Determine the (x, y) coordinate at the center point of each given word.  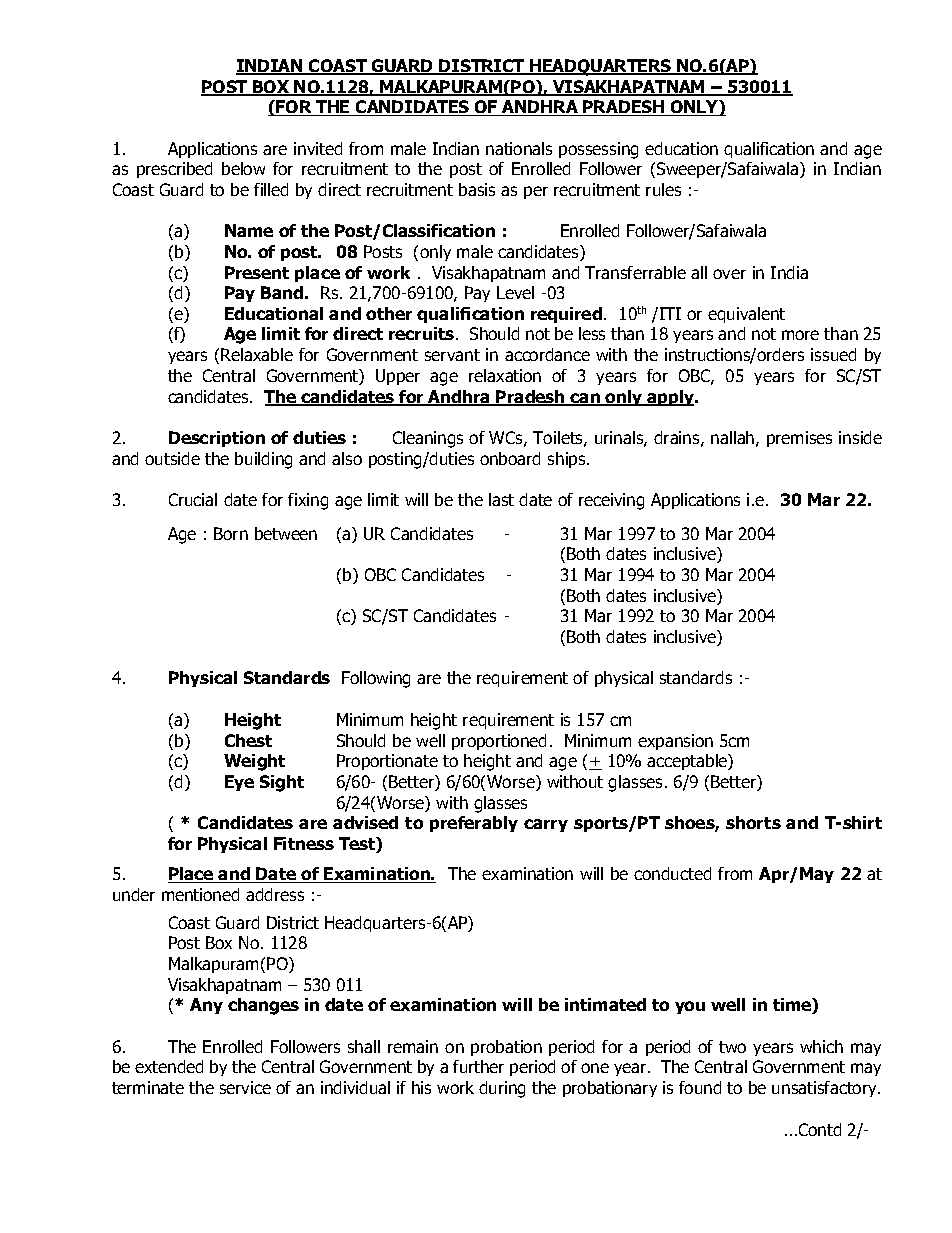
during (502, 1089)
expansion (675, 742)
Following (376, 679)
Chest (248, 740)
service (245, 1087)
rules (663, 189)
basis (477, 189)
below (243, 168)
